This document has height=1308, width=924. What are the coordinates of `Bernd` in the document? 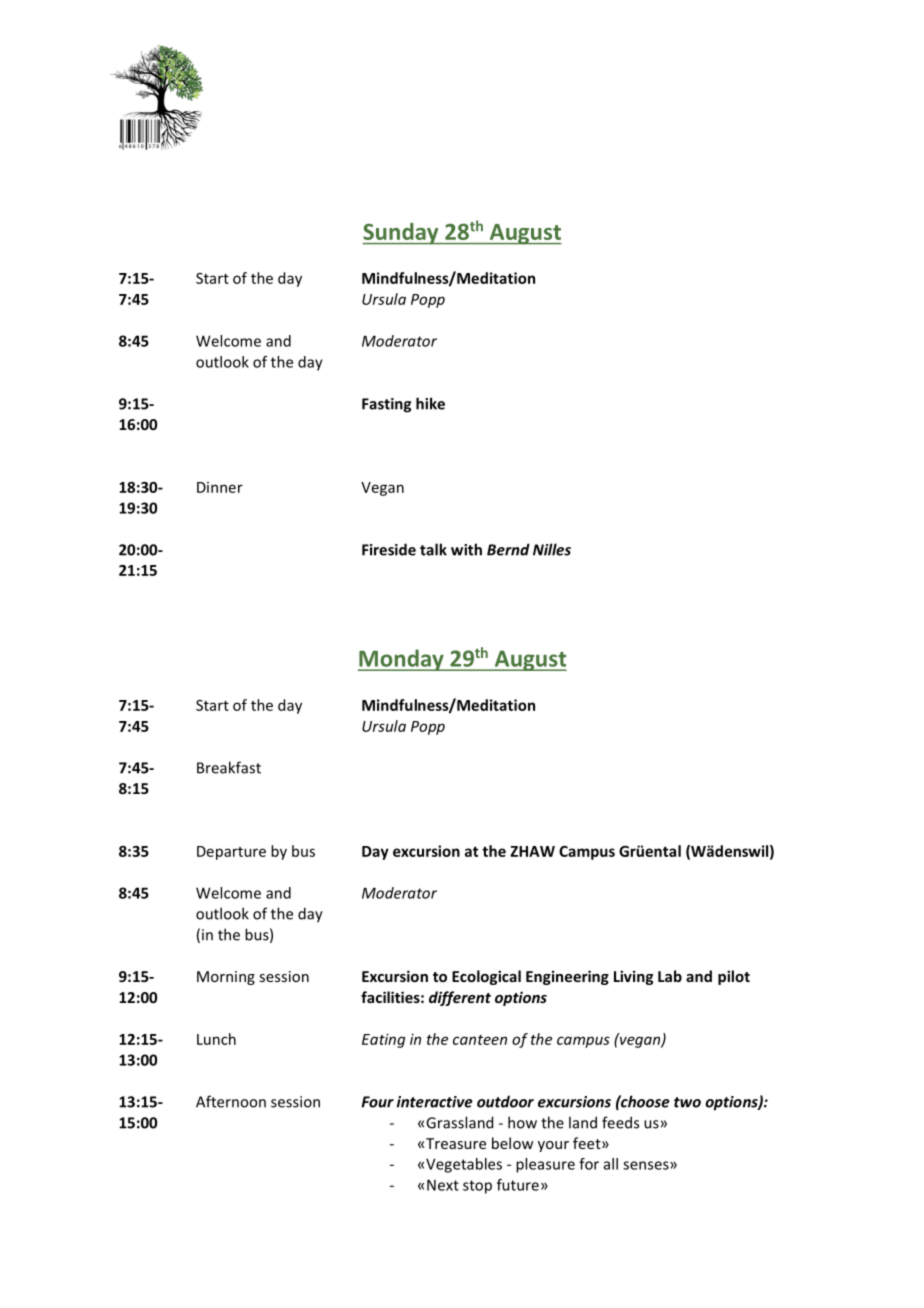 It's located at (508, 549).
